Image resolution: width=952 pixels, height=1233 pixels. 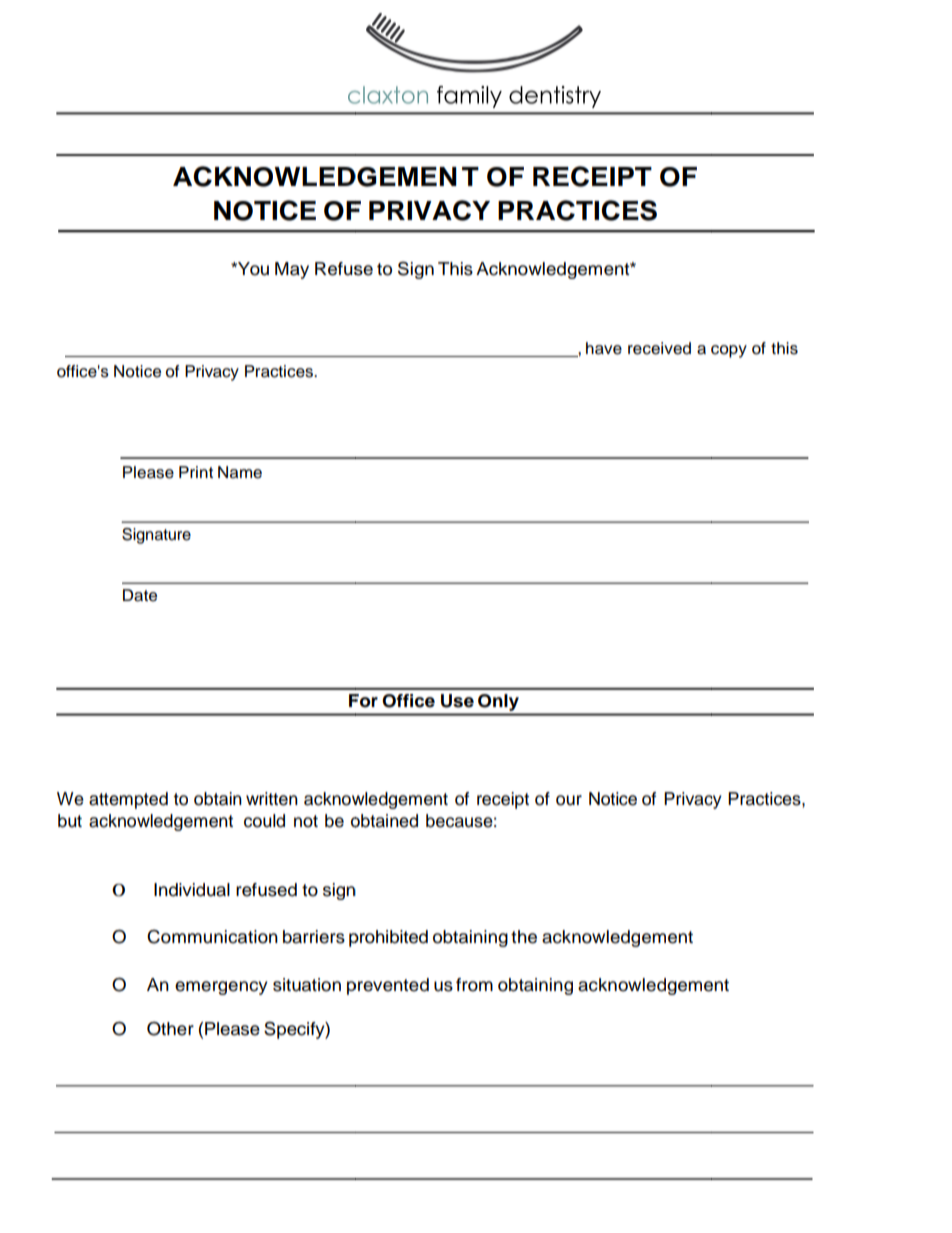 I want to click on have, so click(x=604, y=348).
